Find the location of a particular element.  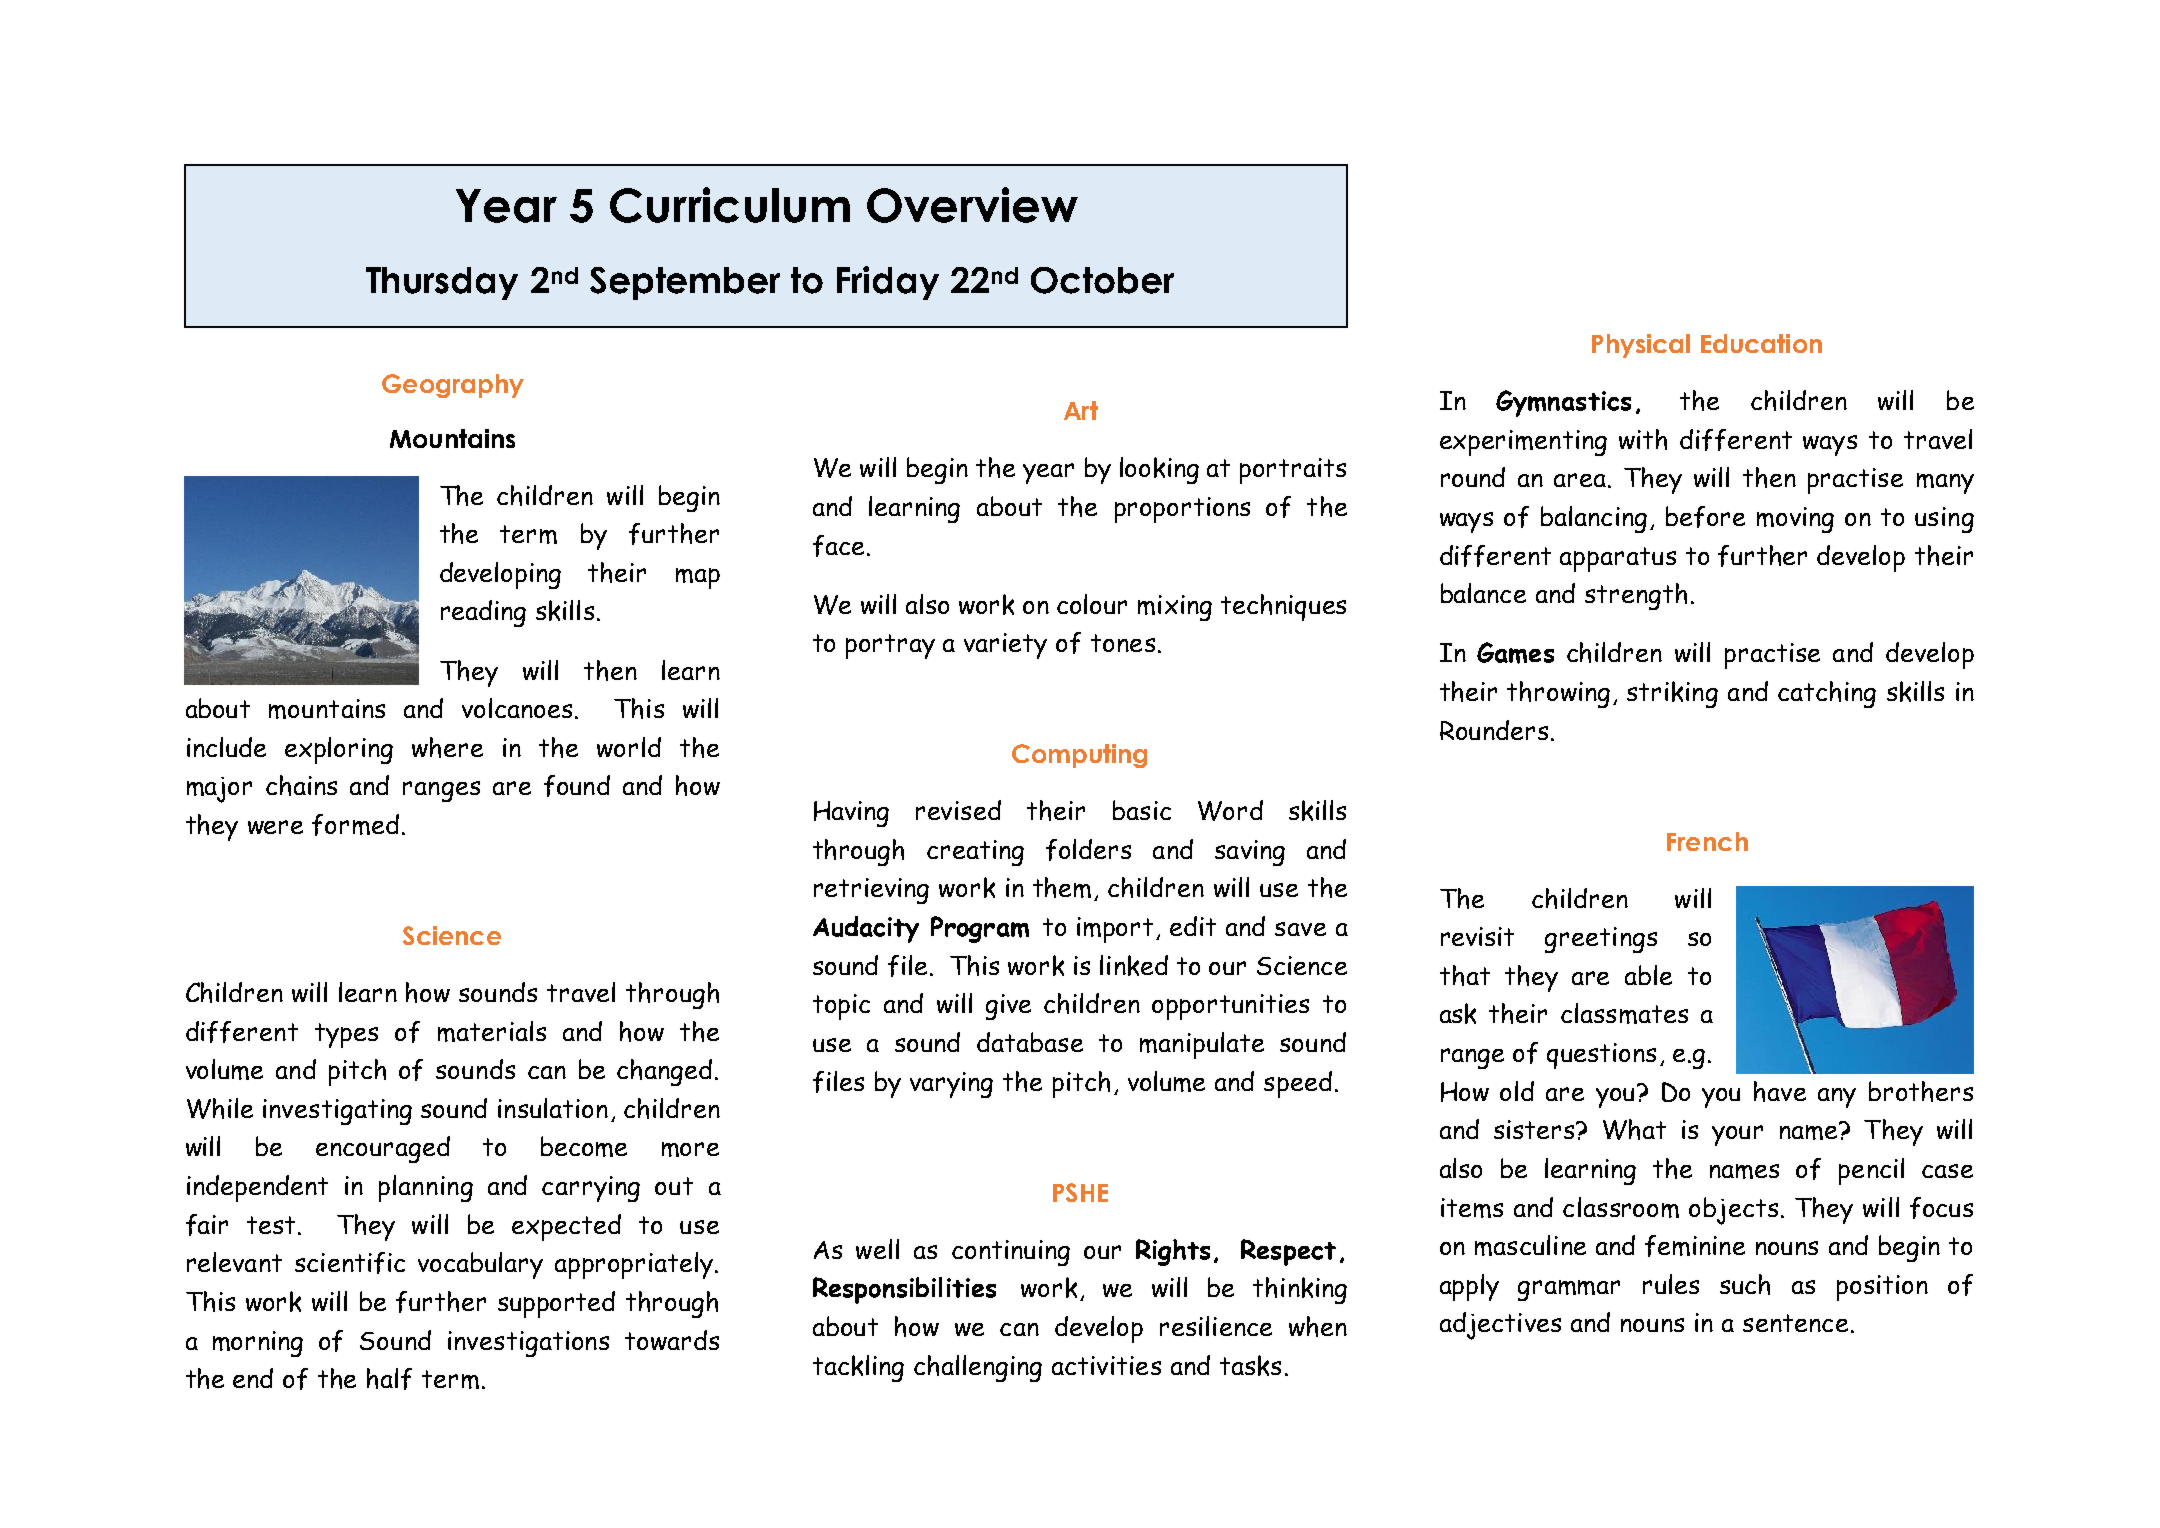

October is located at coordinates (1102, 280).
